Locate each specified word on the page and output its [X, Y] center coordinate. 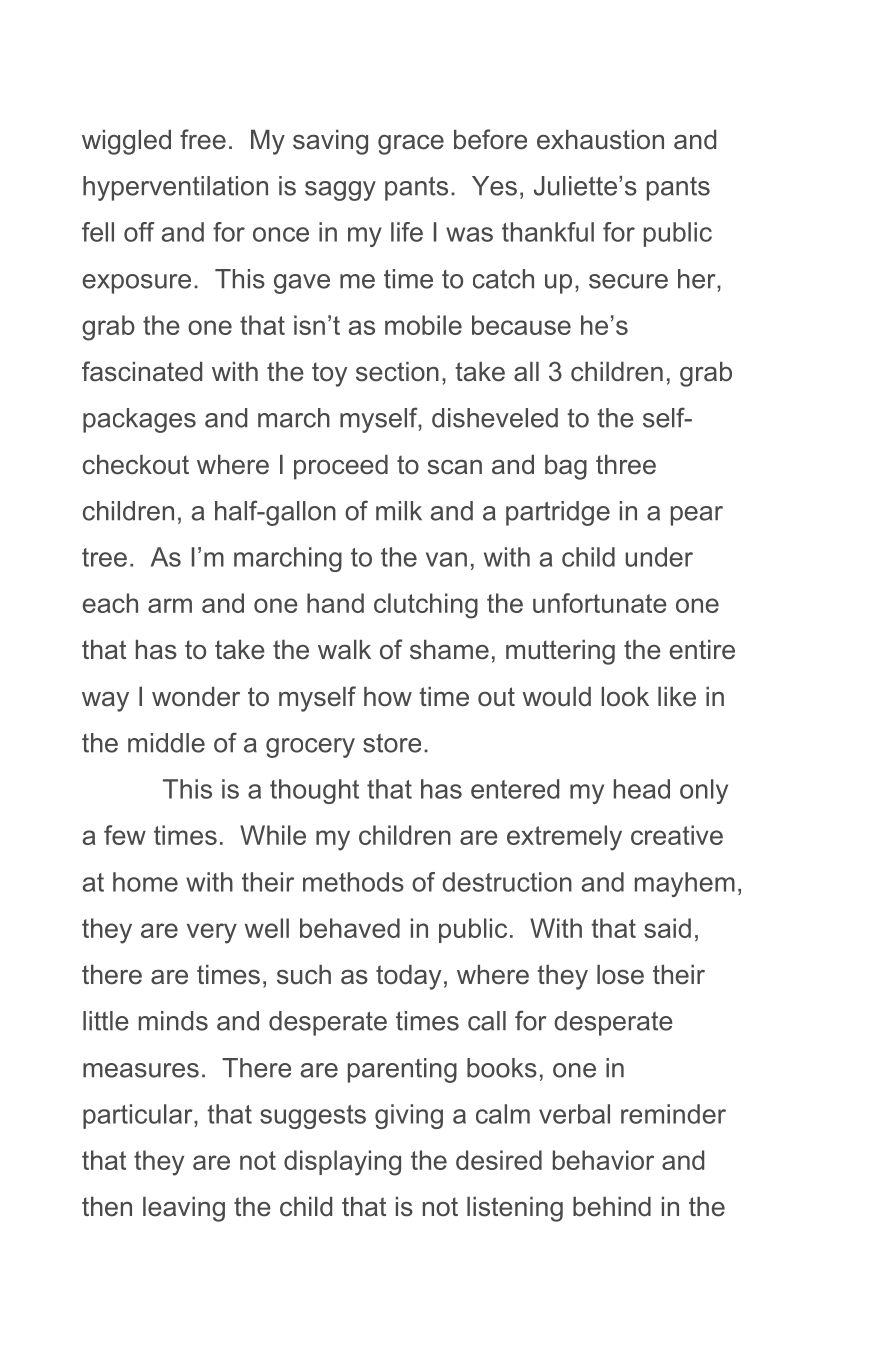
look [625, 697]
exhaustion [600, 140]
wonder [196, 697]
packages [139, 420]
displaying [342, 1163]
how [388, 697]
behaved [350, 928]
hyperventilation [175, 188]
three [626, 465]
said [667, 928]
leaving [184, 1209]
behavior [603, 1160]
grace [411, 145]
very [212, 933]
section [397, 372]
